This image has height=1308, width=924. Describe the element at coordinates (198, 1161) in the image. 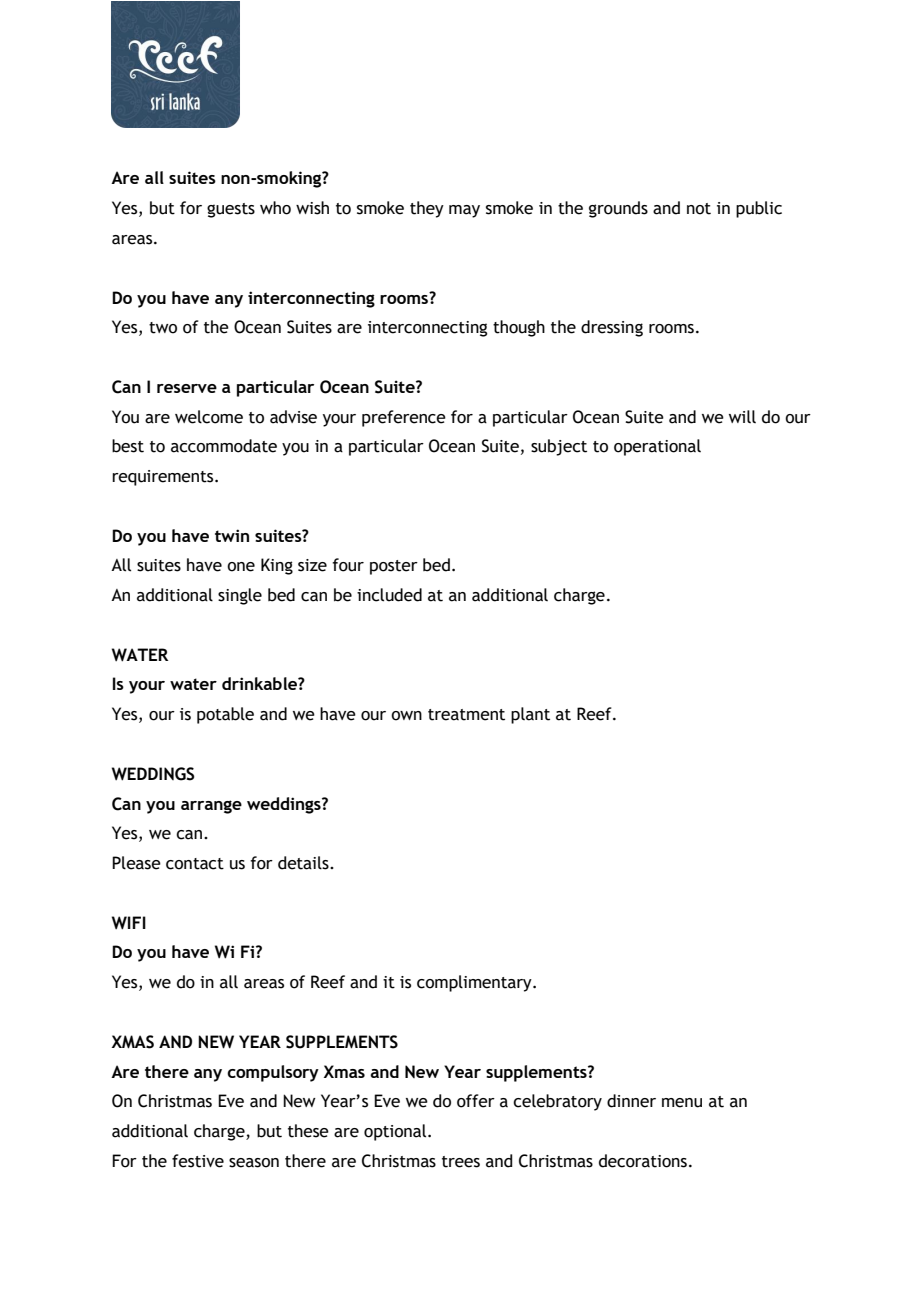

I see `festive` at that location.
